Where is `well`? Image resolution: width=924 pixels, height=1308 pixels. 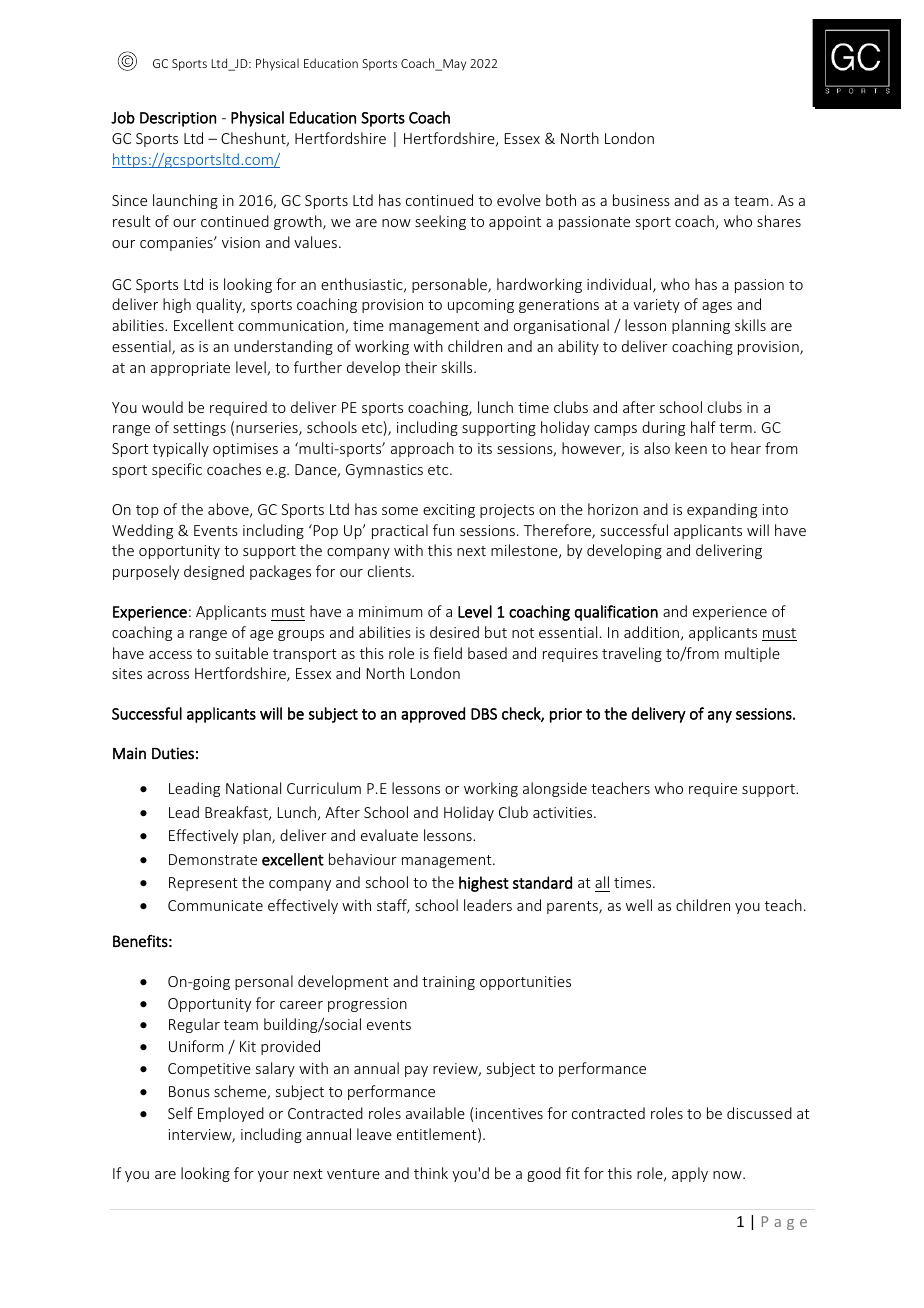 well is located at coordinates (639, 905).
